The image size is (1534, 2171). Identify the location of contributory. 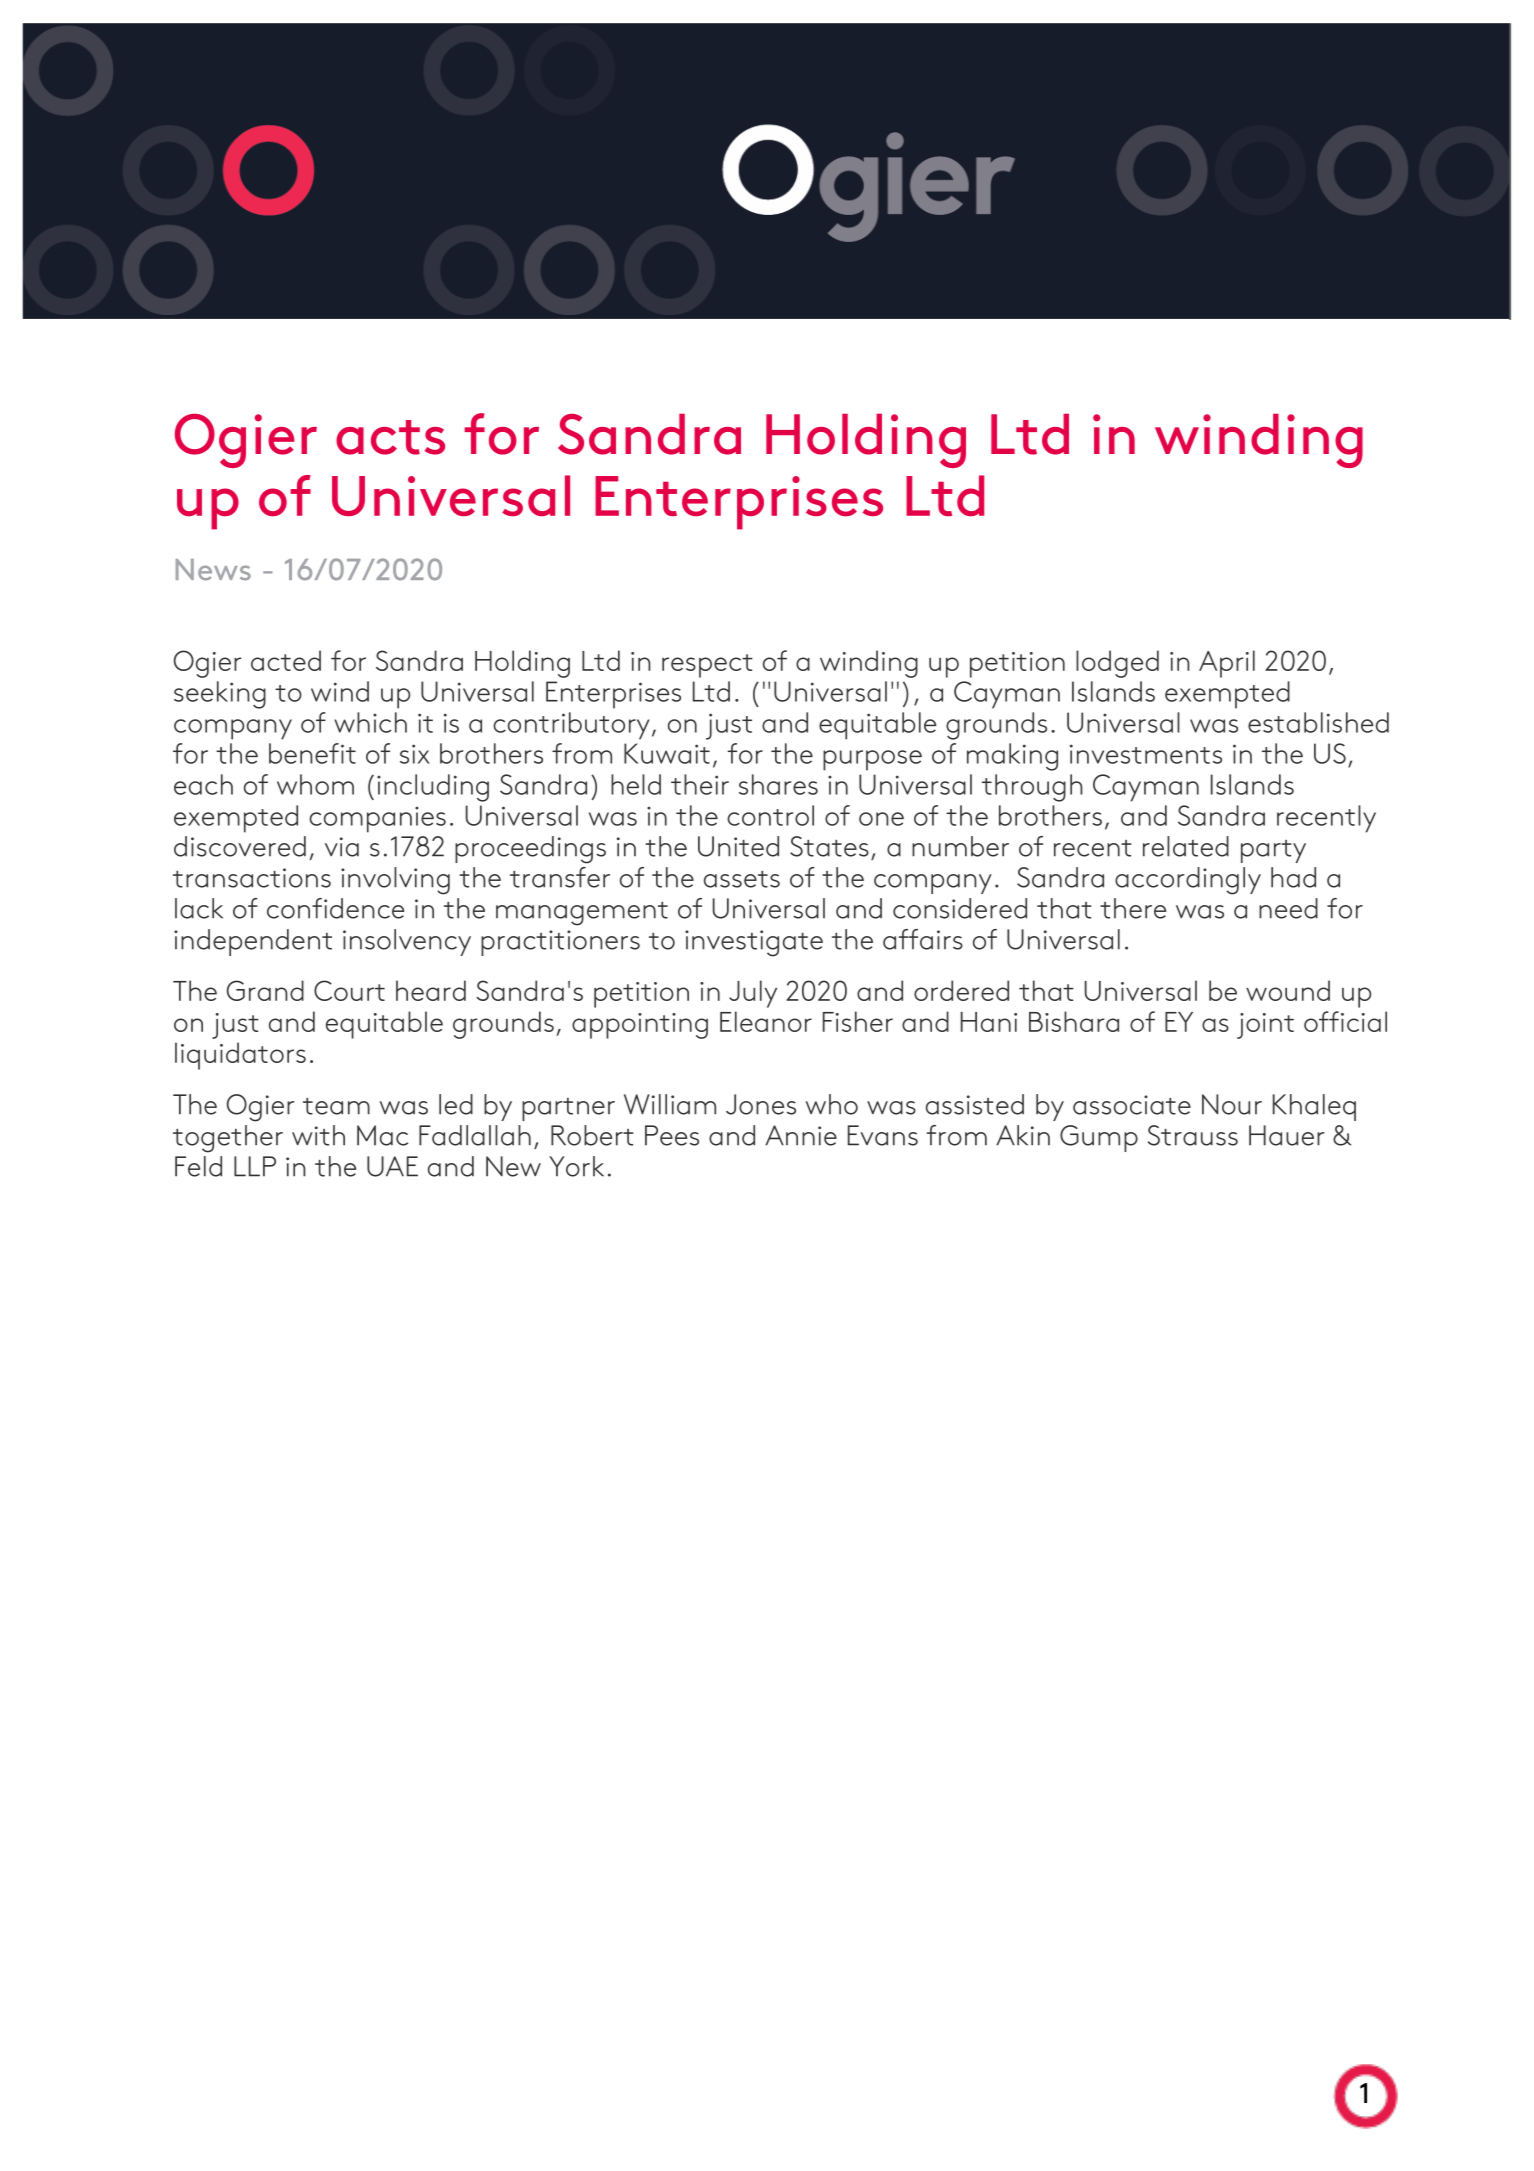
(571, 726).
